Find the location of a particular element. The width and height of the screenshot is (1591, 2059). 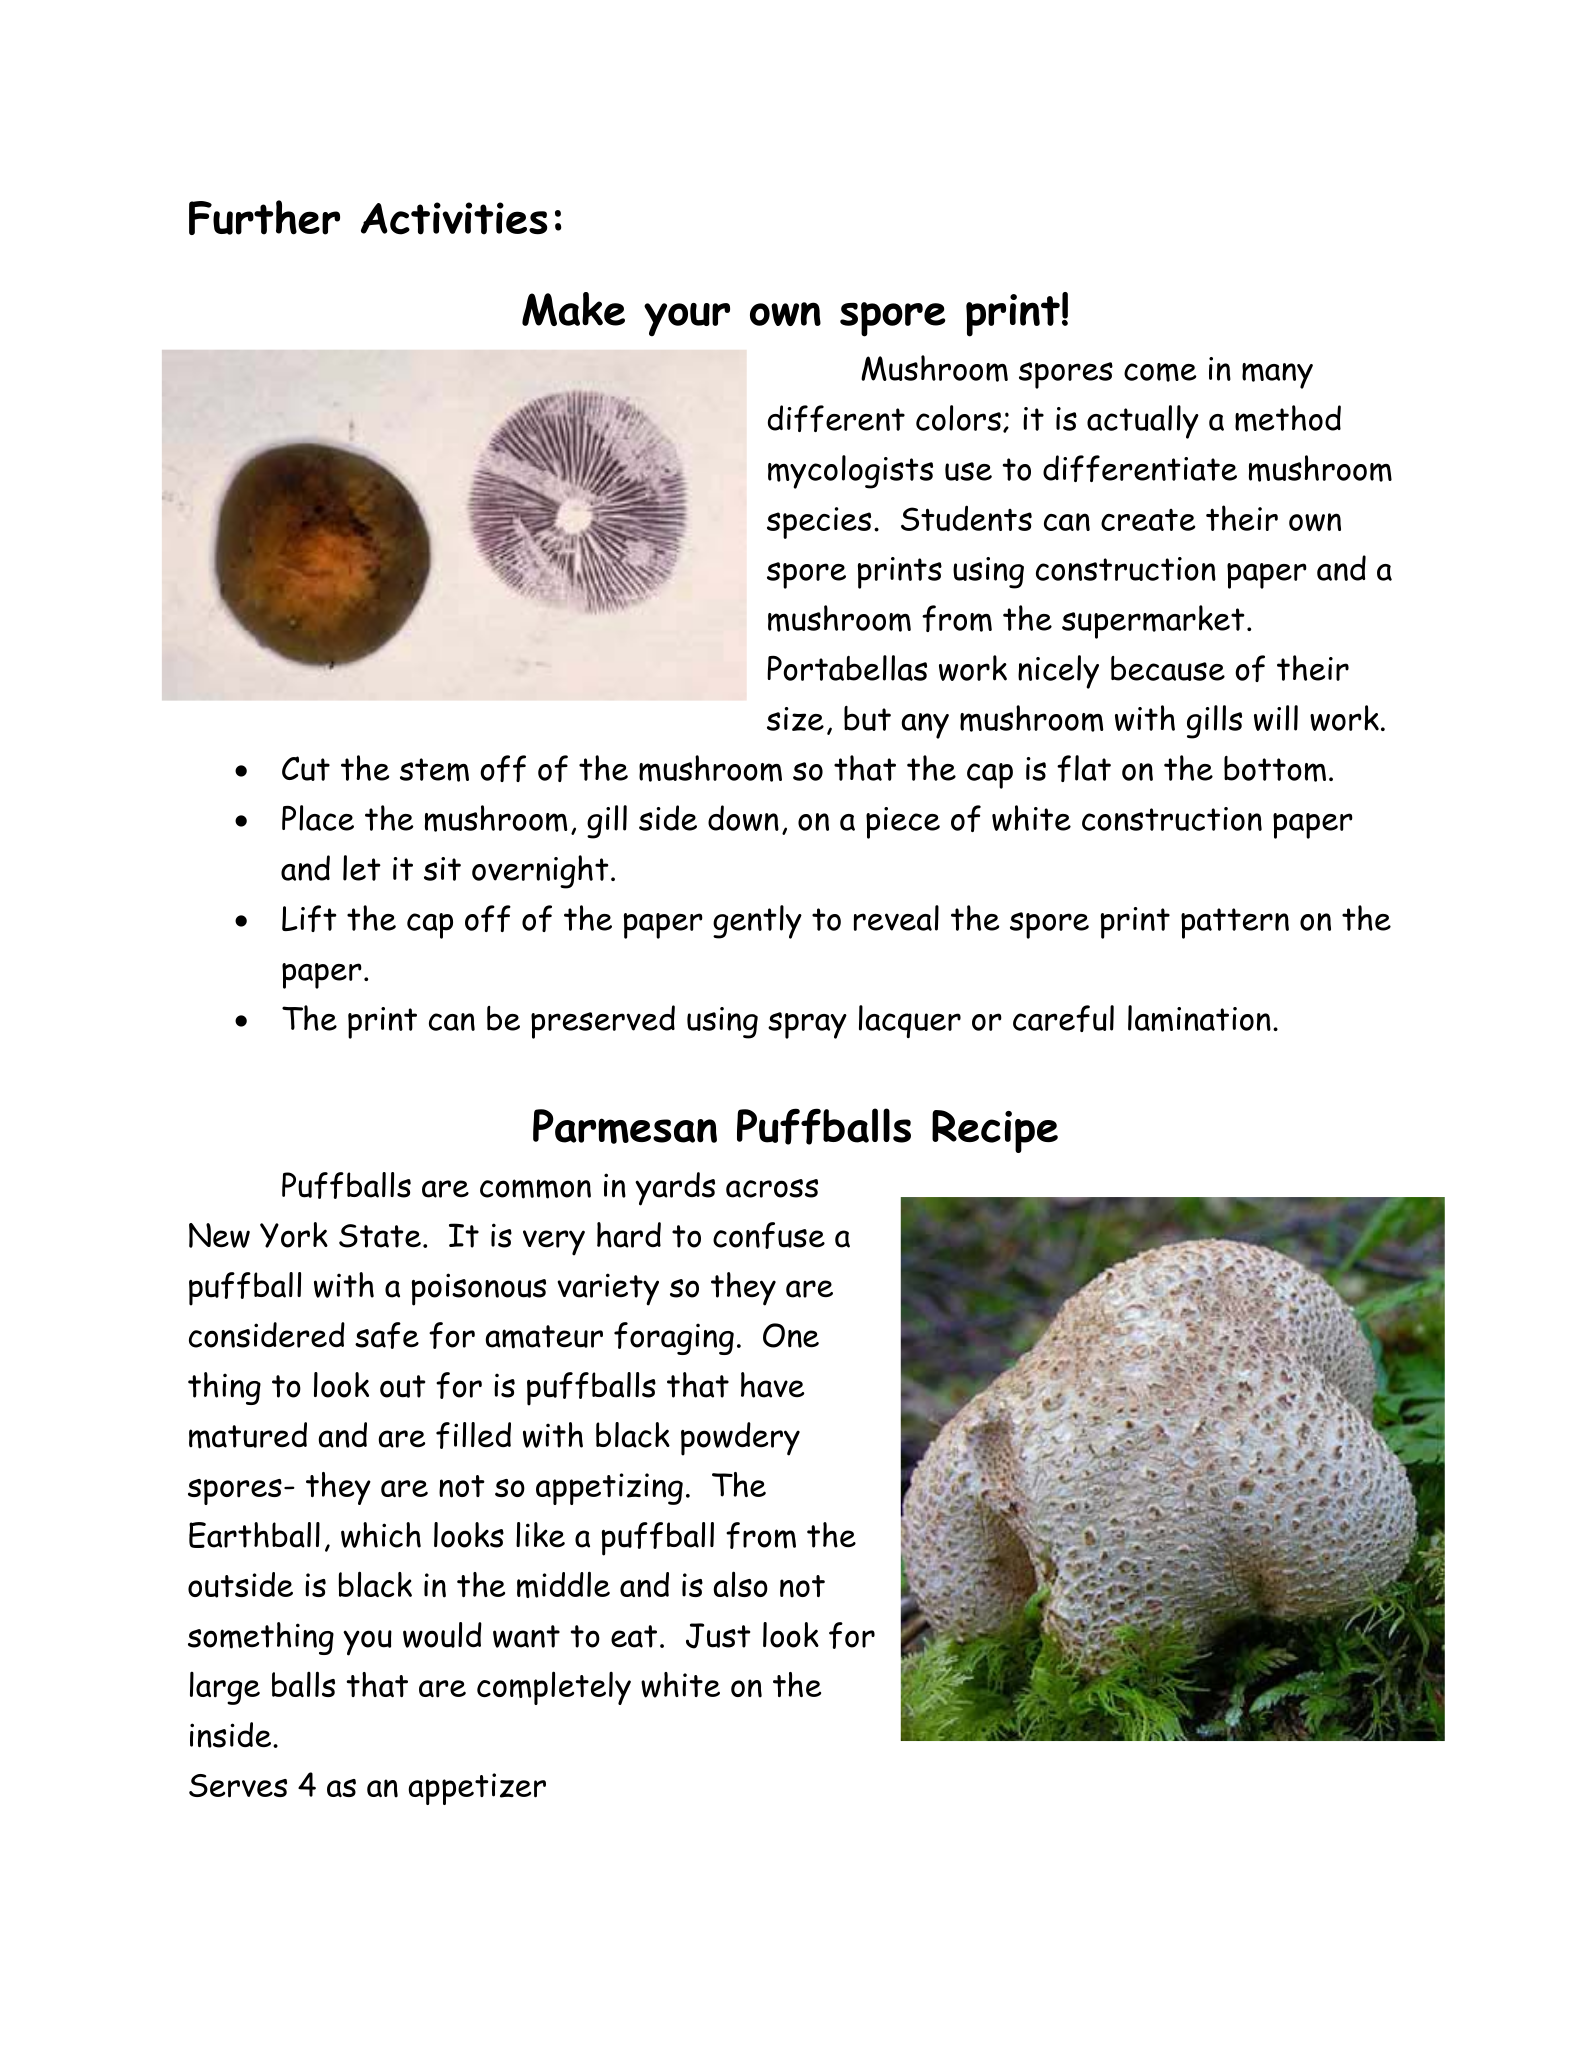

your is located at coordinates (687, 320).
